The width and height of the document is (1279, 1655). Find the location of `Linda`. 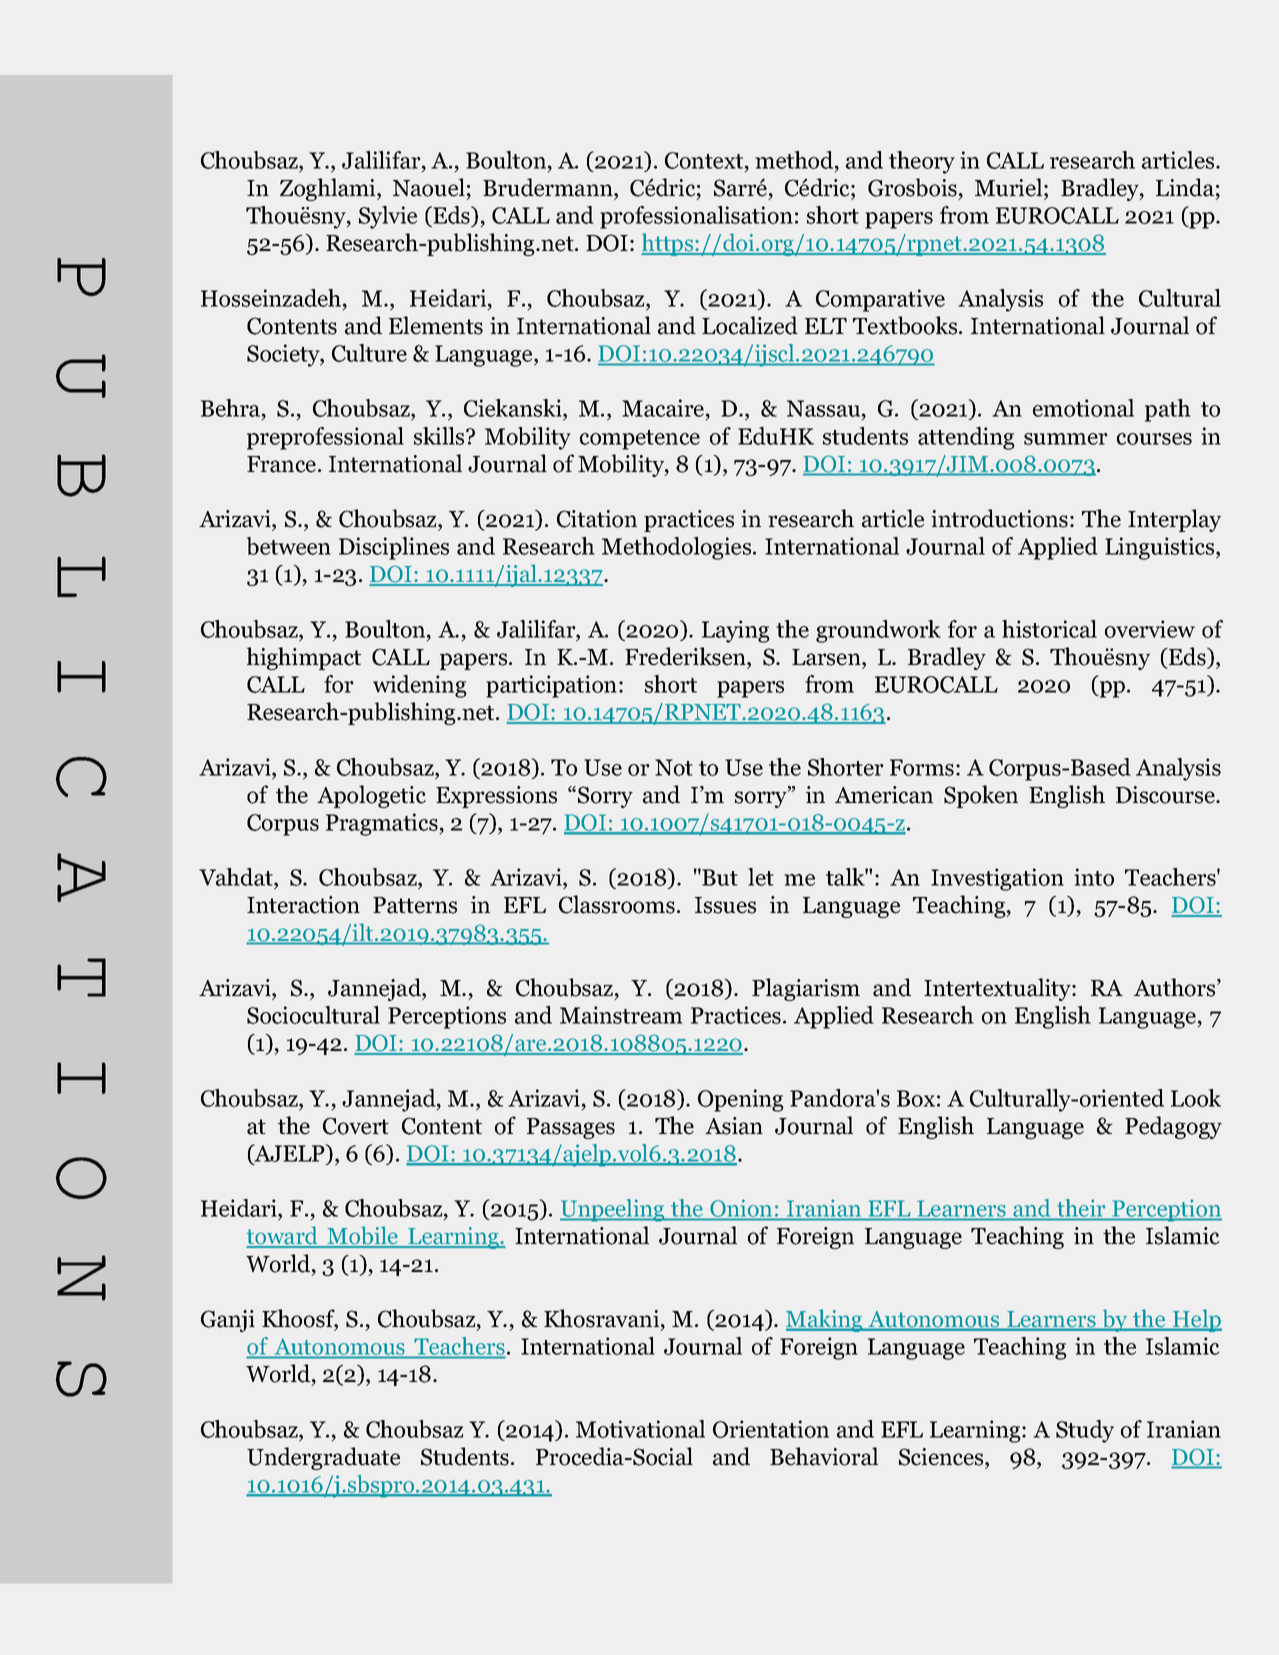

Linda is located at coordinates (1185, 187).
